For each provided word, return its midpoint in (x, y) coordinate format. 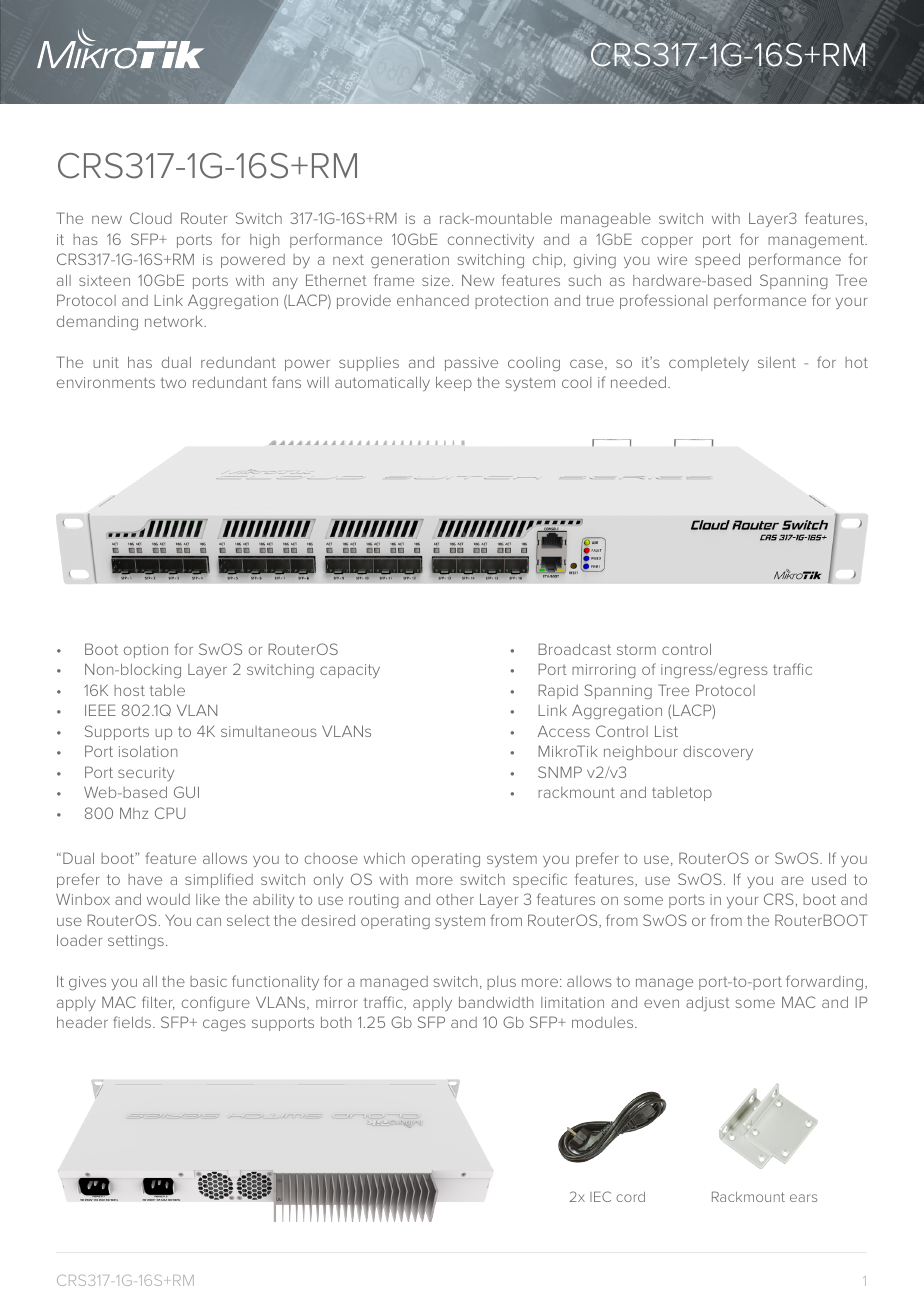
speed (717, 260)
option (146, 651)
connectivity (491, 241)
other (455, 899)
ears (803, 1198)
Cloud (151, 218)
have (145, 879)
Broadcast (574, 649)
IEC (600, 1196)
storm (636, 649)
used (829, 879)
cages (224, 1025)
